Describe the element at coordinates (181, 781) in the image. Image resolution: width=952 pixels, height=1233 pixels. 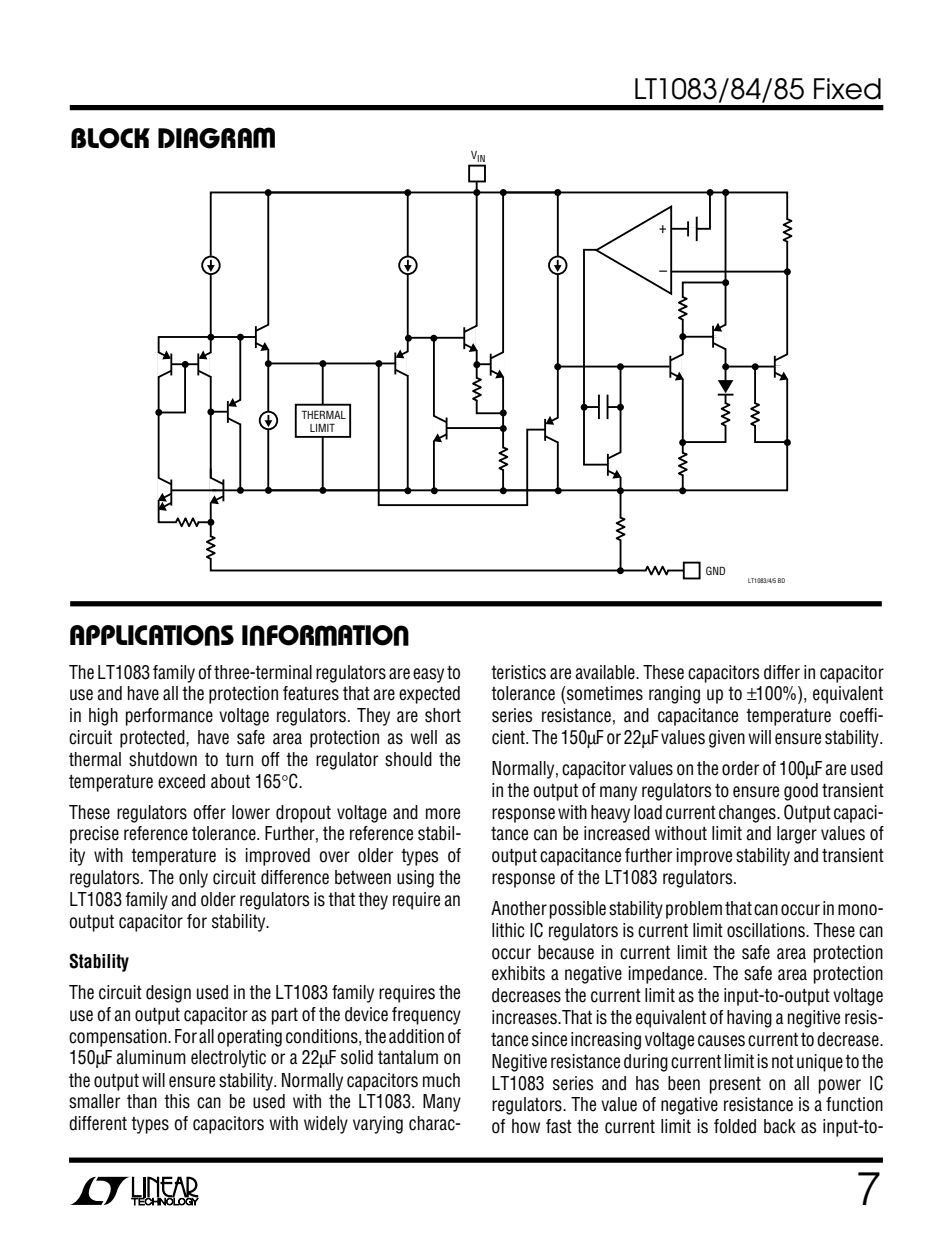
I see `exceed` at that location.
